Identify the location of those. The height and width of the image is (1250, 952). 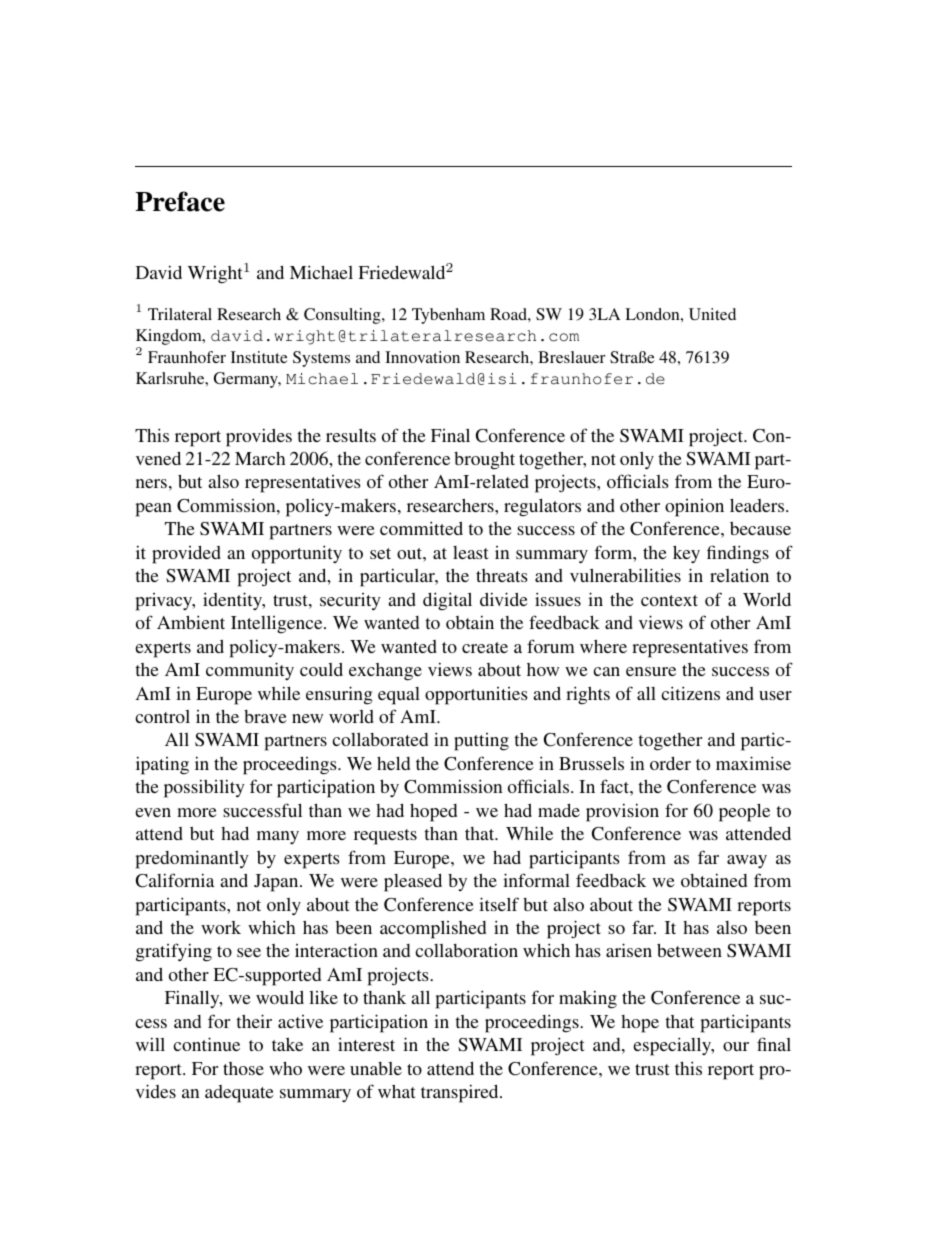
(243, 1068).
